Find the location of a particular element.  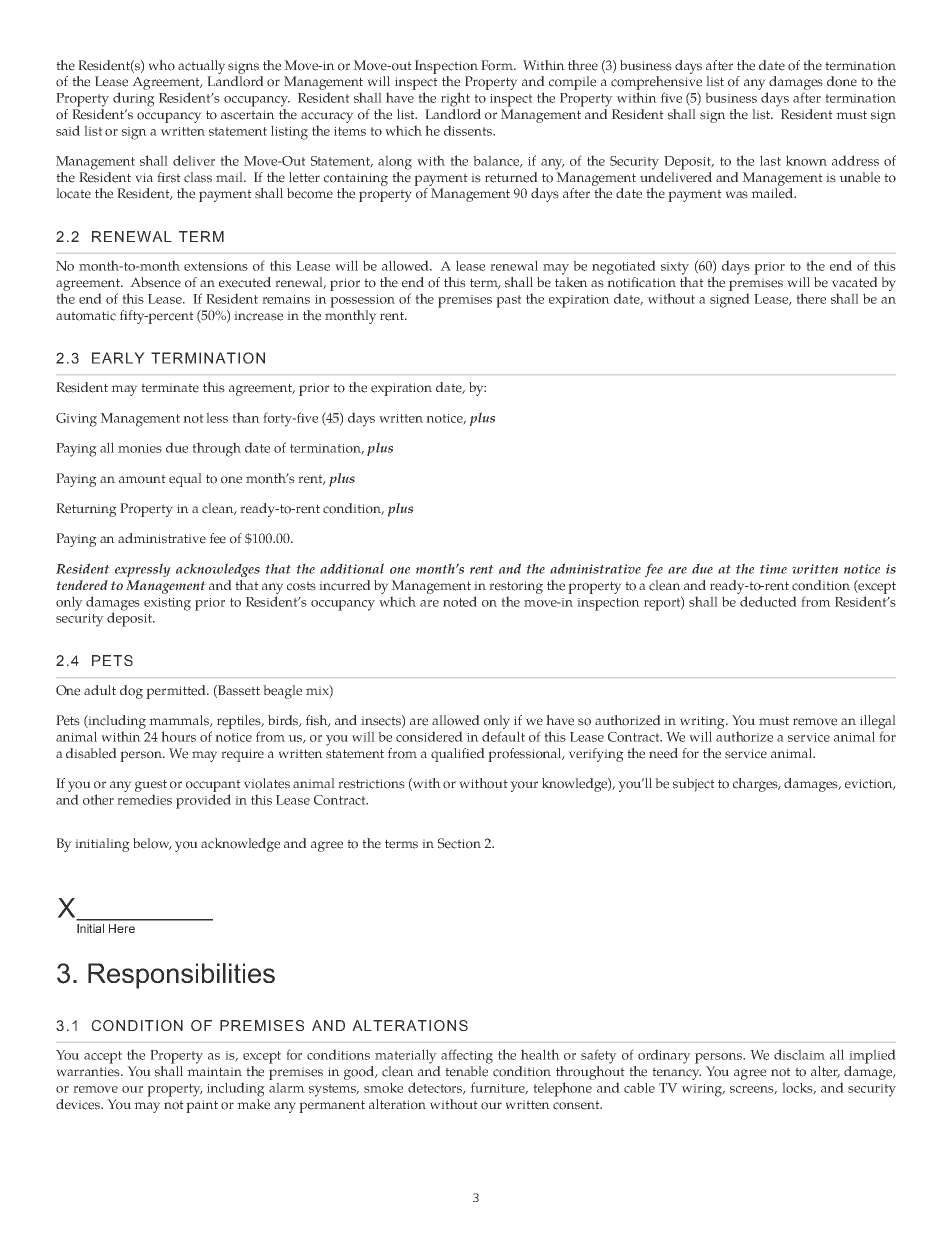

maintain is located at coordinates (214, 1071).
